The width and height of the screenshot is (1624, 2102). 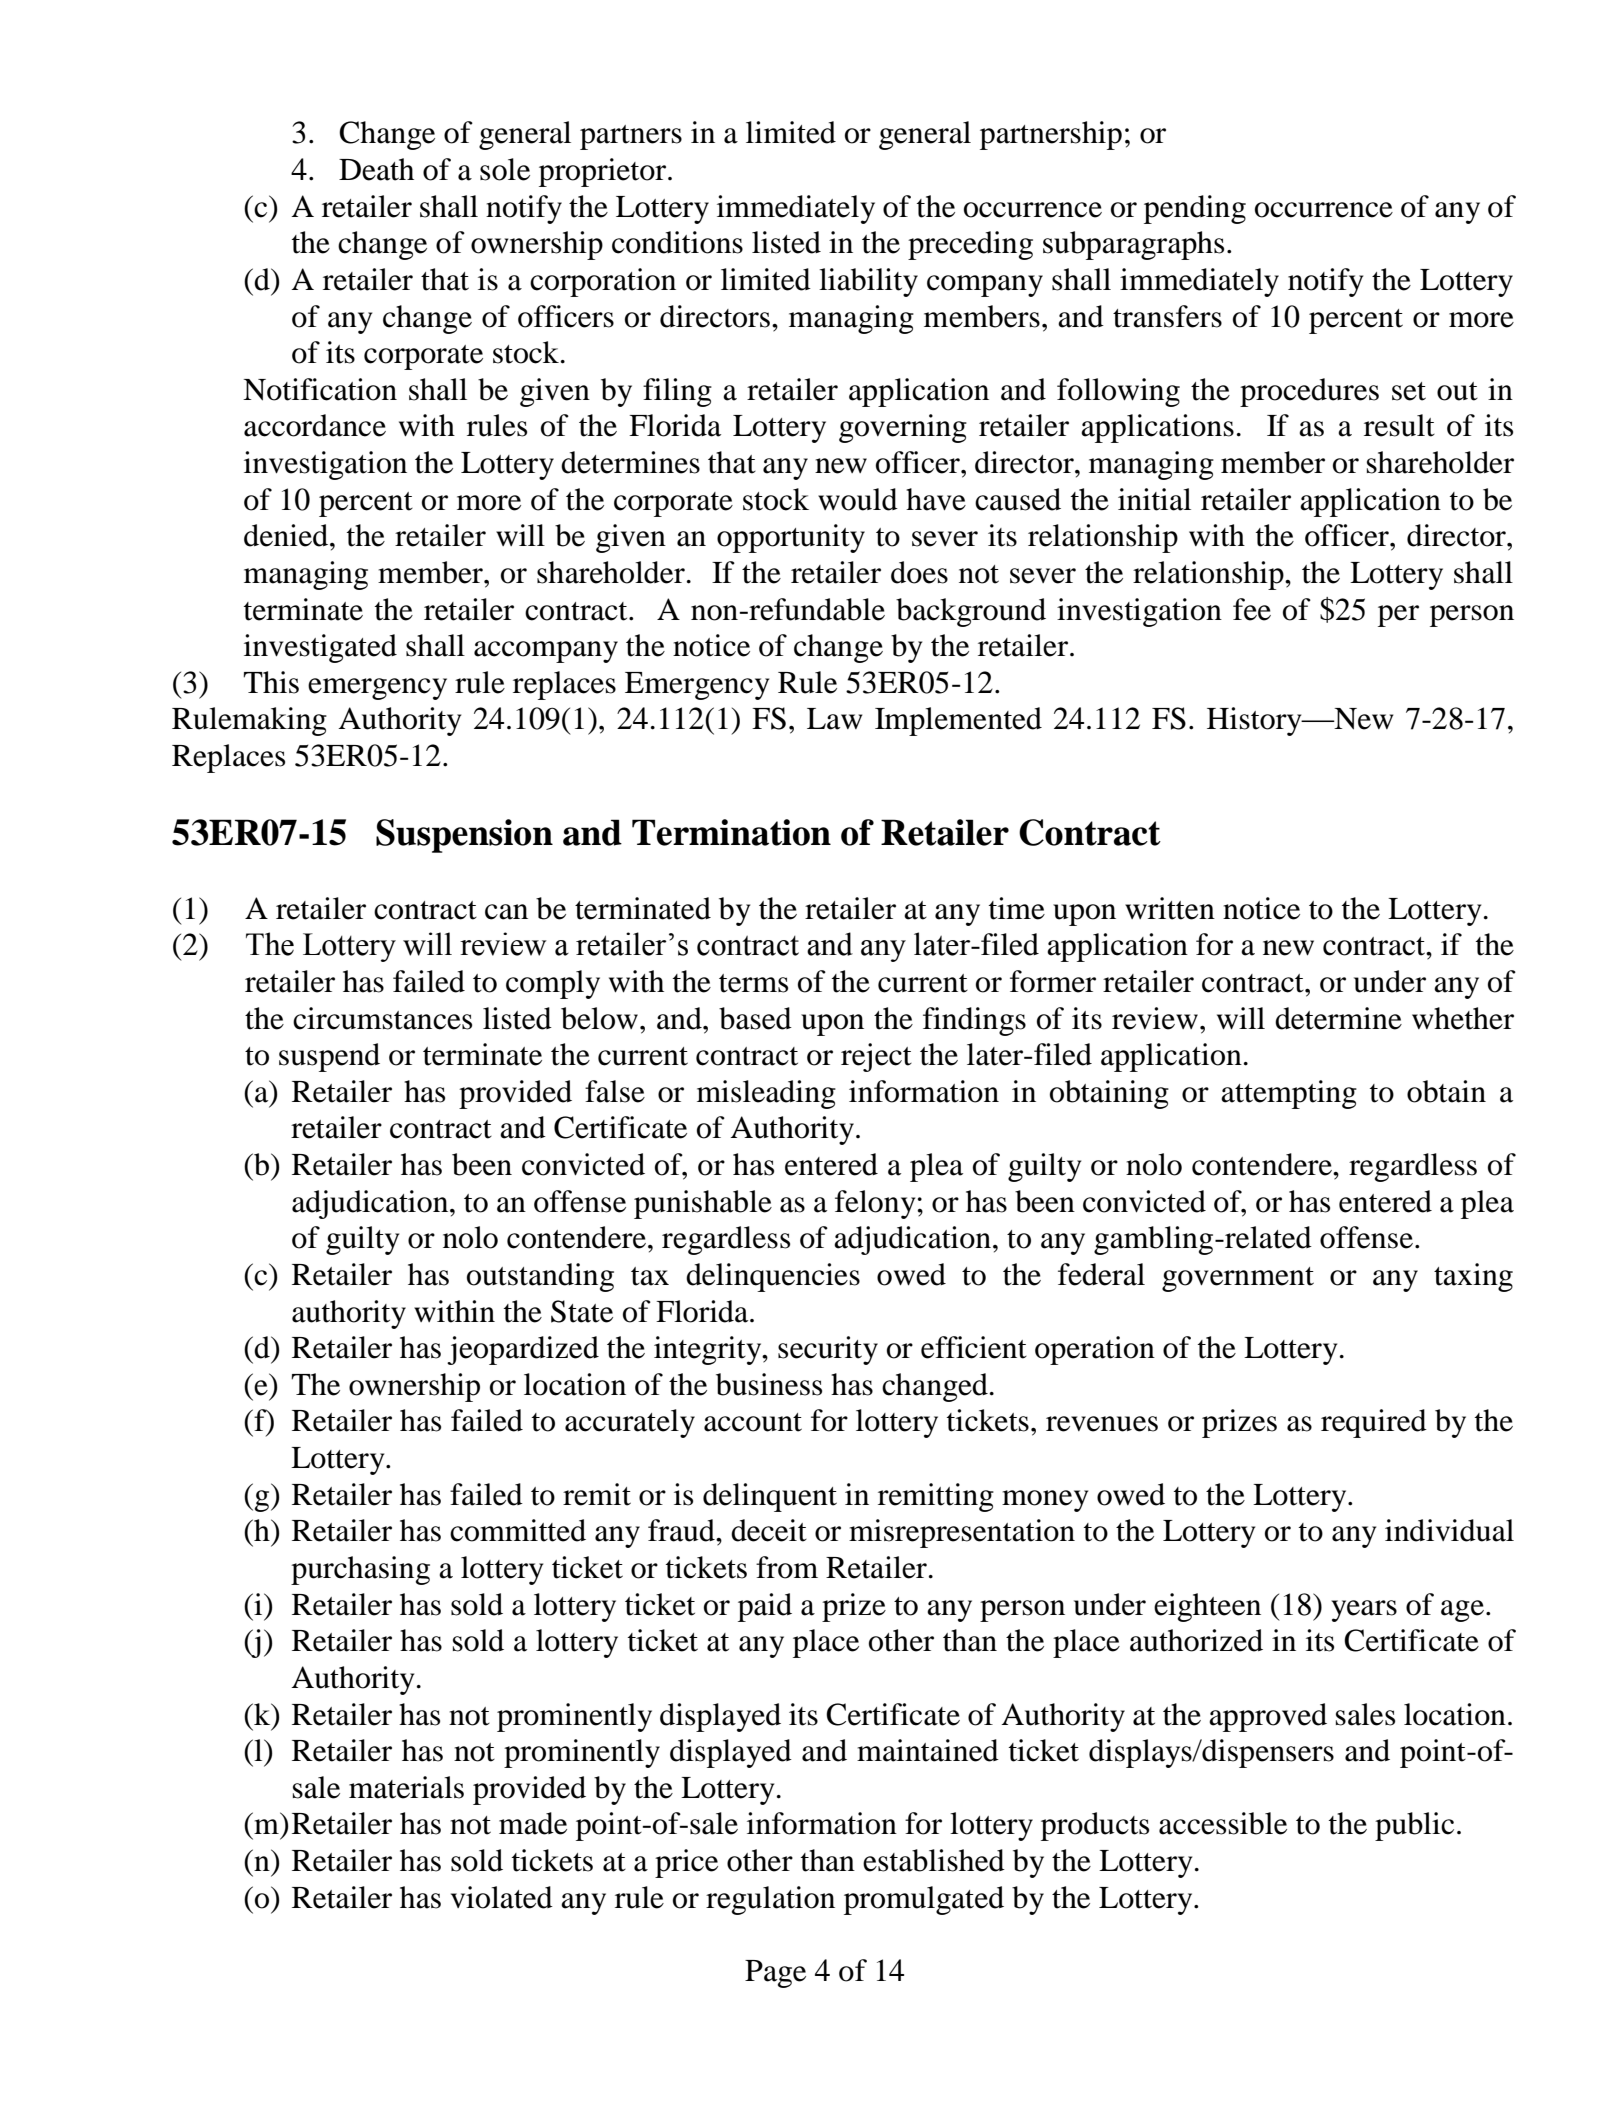 I want to click on liability, so click(x=868, y=282).
